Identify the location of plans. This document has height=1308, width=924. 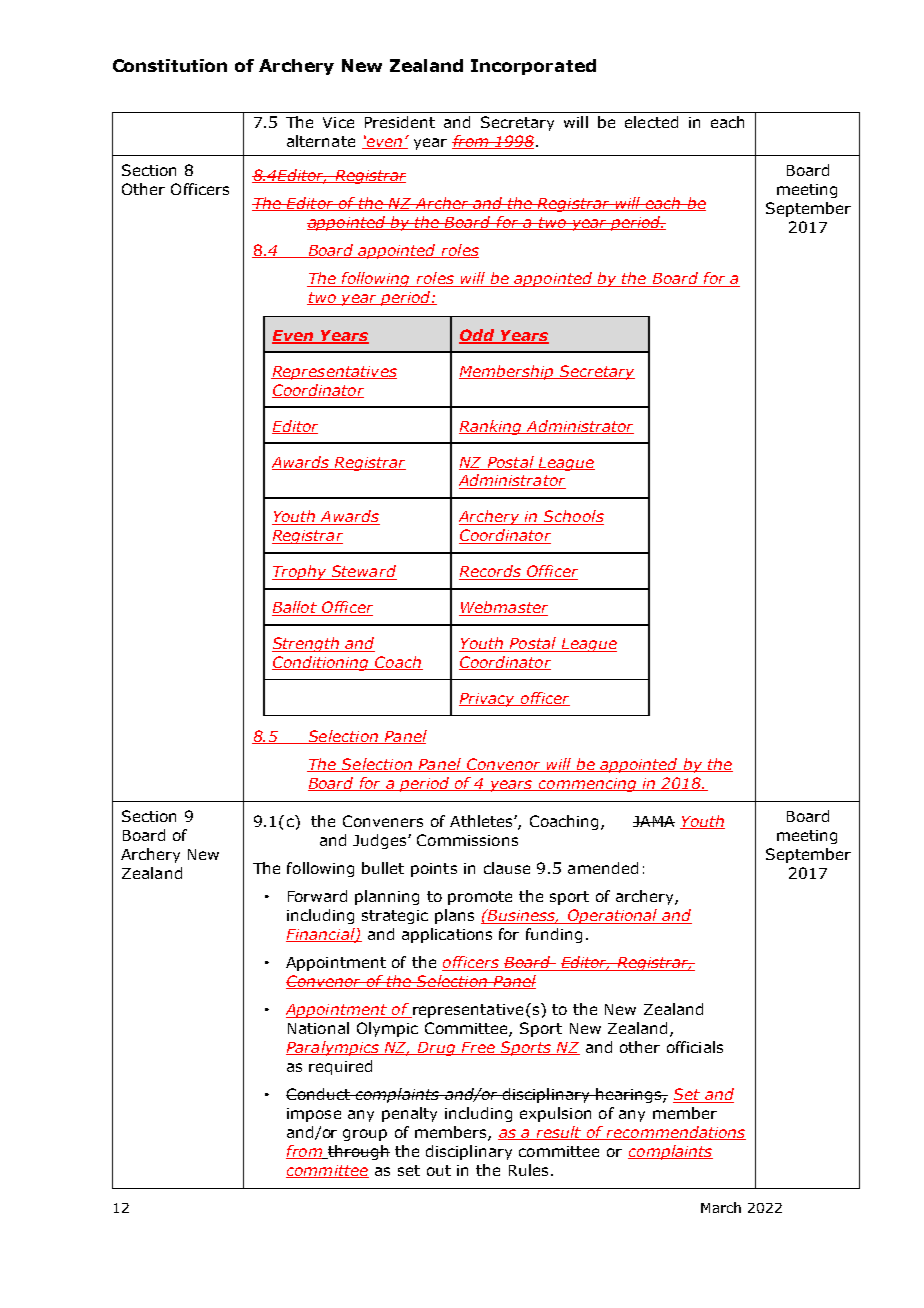
(454, 916).
